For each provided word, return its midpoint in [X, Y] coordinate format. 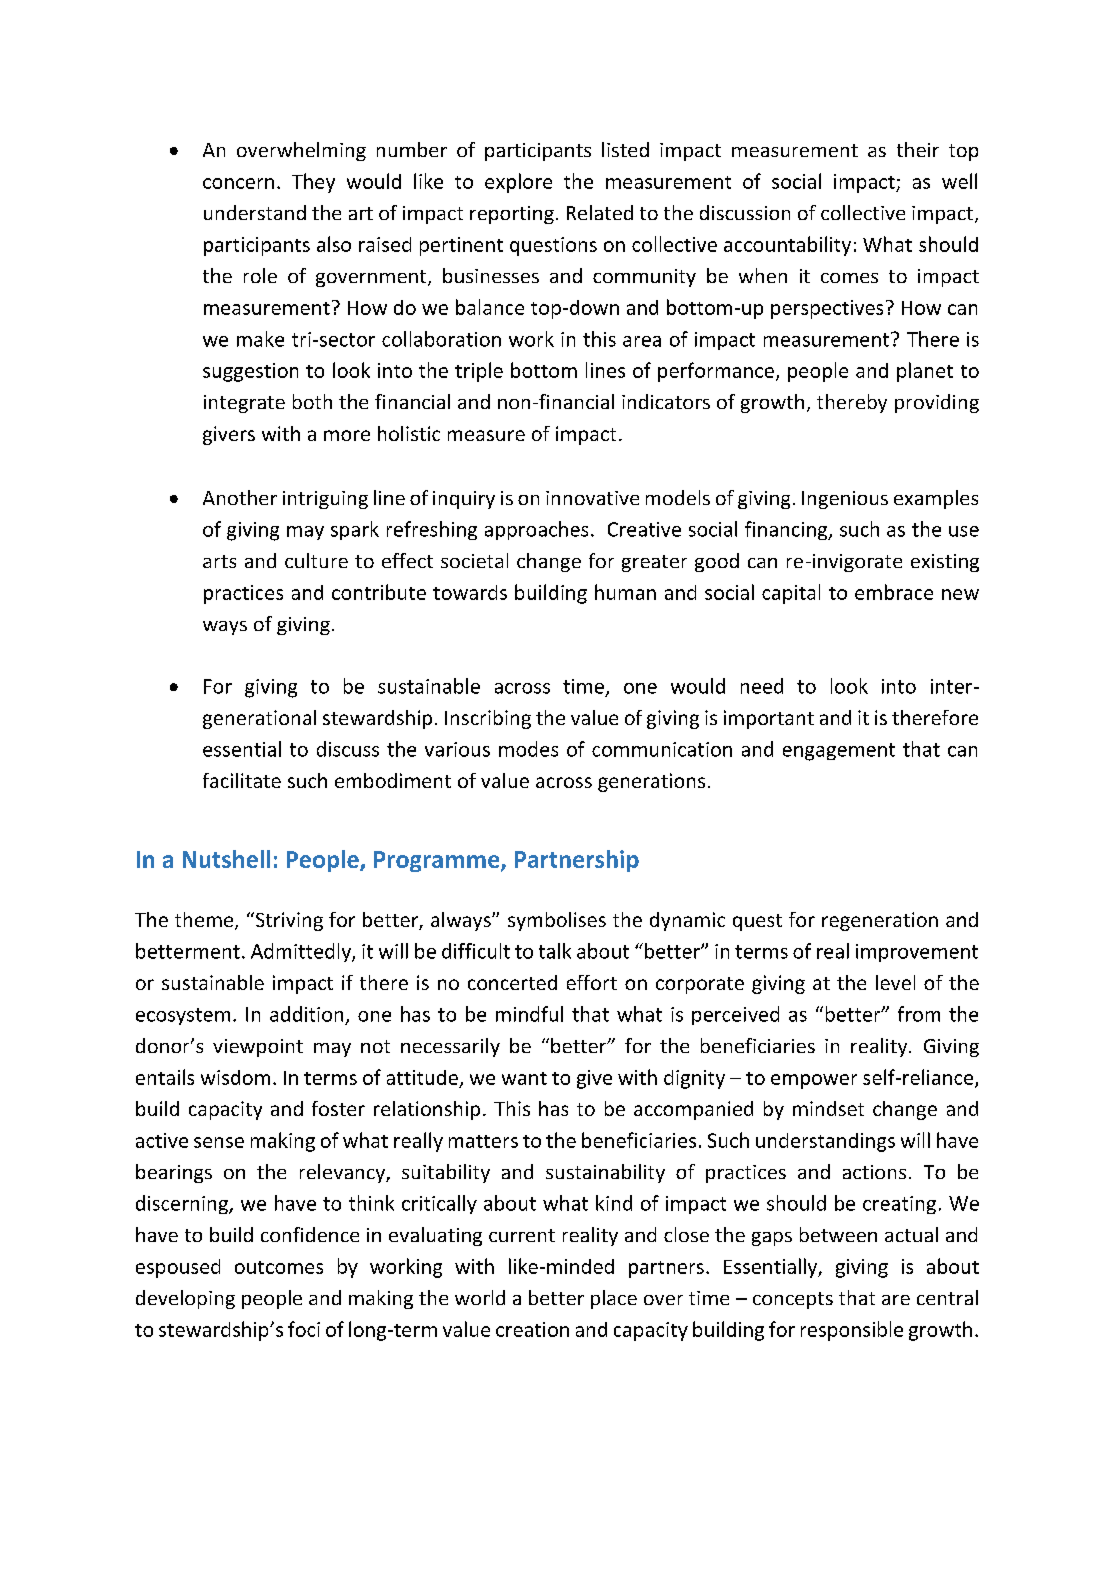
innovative [592, 498]
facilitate [242, 780]
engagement [839, 752]
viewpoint [258, 1048]
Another [240, 497]
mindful [529, 1014]
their [918, 149]
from [919, 1014]
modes [528, 749]
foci [304, 1329]
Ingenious [845, 500]
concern [238, 183]
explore [518, 183]
